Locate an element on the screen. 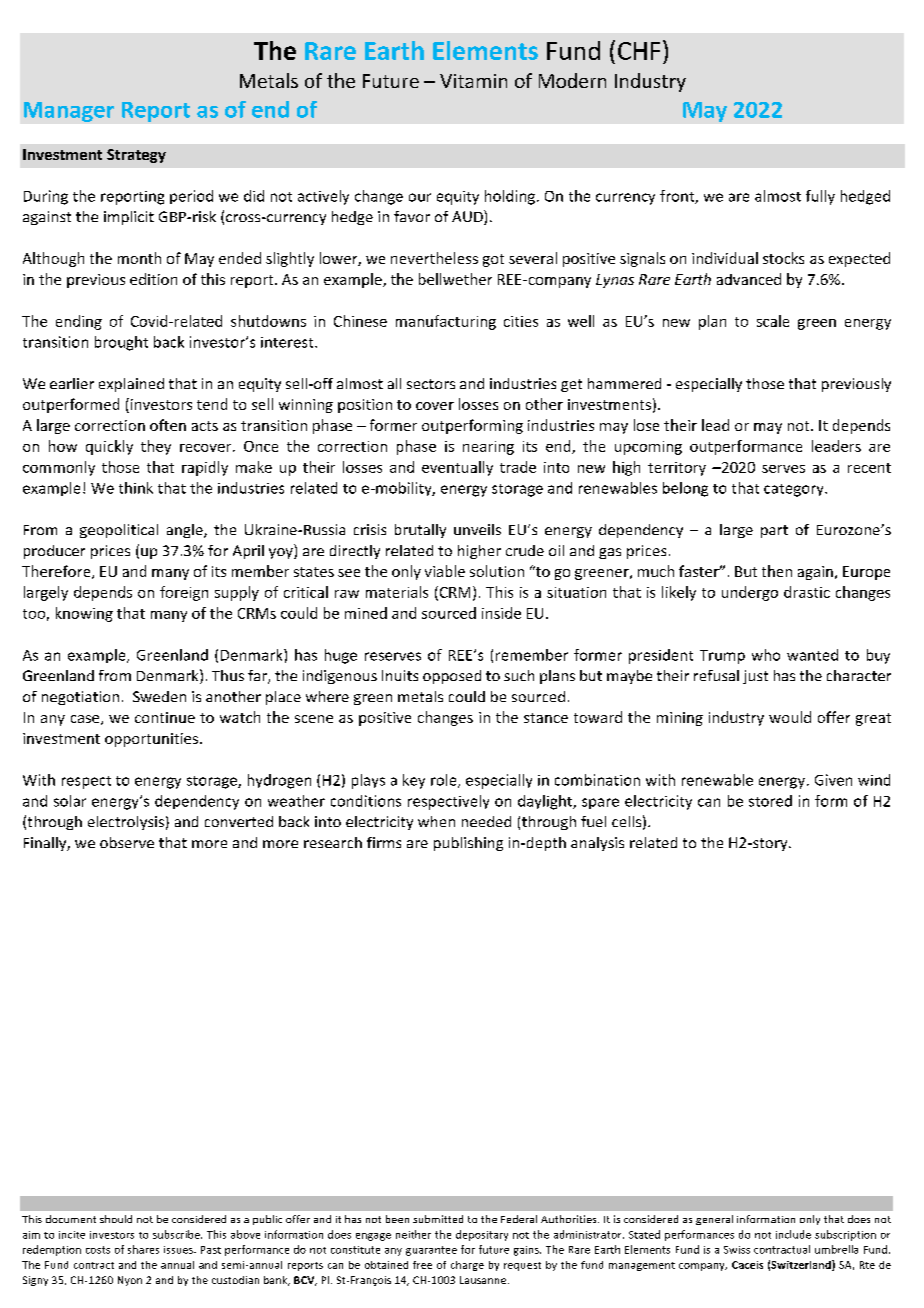 The image size is (924, 1308). who is located at coordinates (766, 655).
